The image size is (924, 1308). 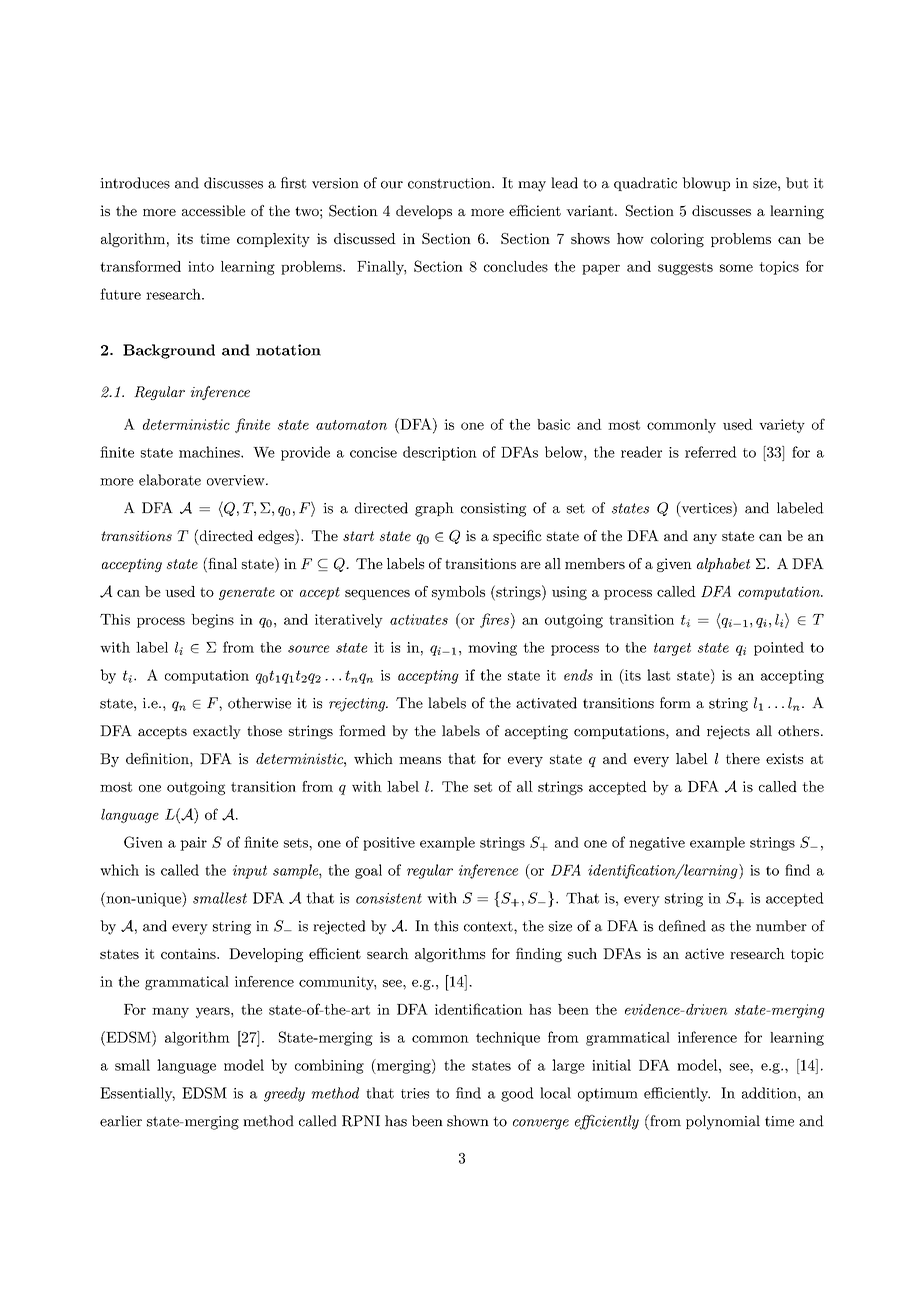 What do you see at coordinates (284, 1094) in the page?
I see `greedy` at bounding box center [284, 1094].
